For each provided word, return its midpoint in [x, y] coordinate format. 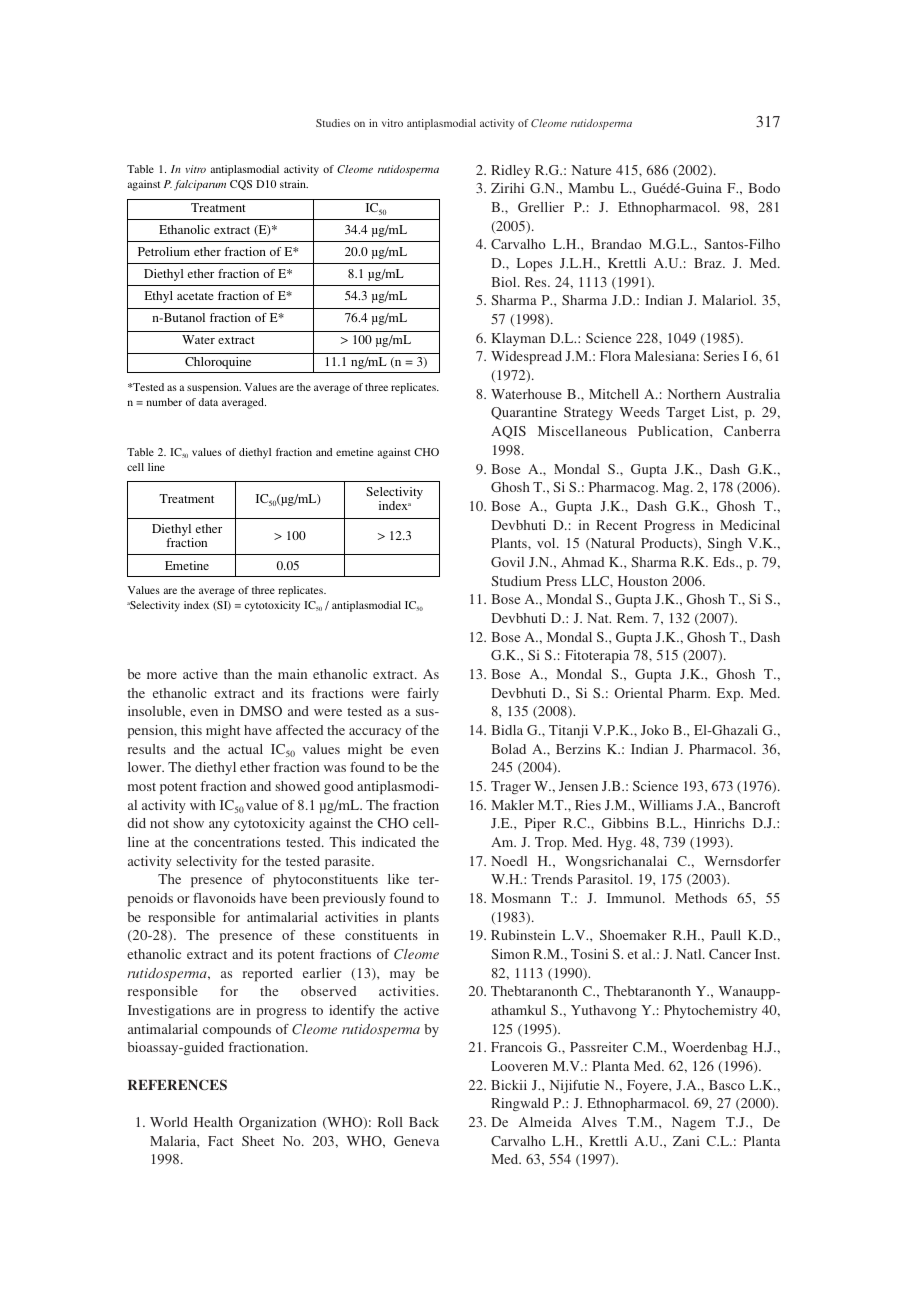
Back [424, 1122]
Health [213, 1122]
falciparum [200, 185]
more [162, 675]
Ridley [510, 171]
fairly [423, 694]
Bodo [764, 188]
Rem [632, 618]
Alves [599, 1122]
